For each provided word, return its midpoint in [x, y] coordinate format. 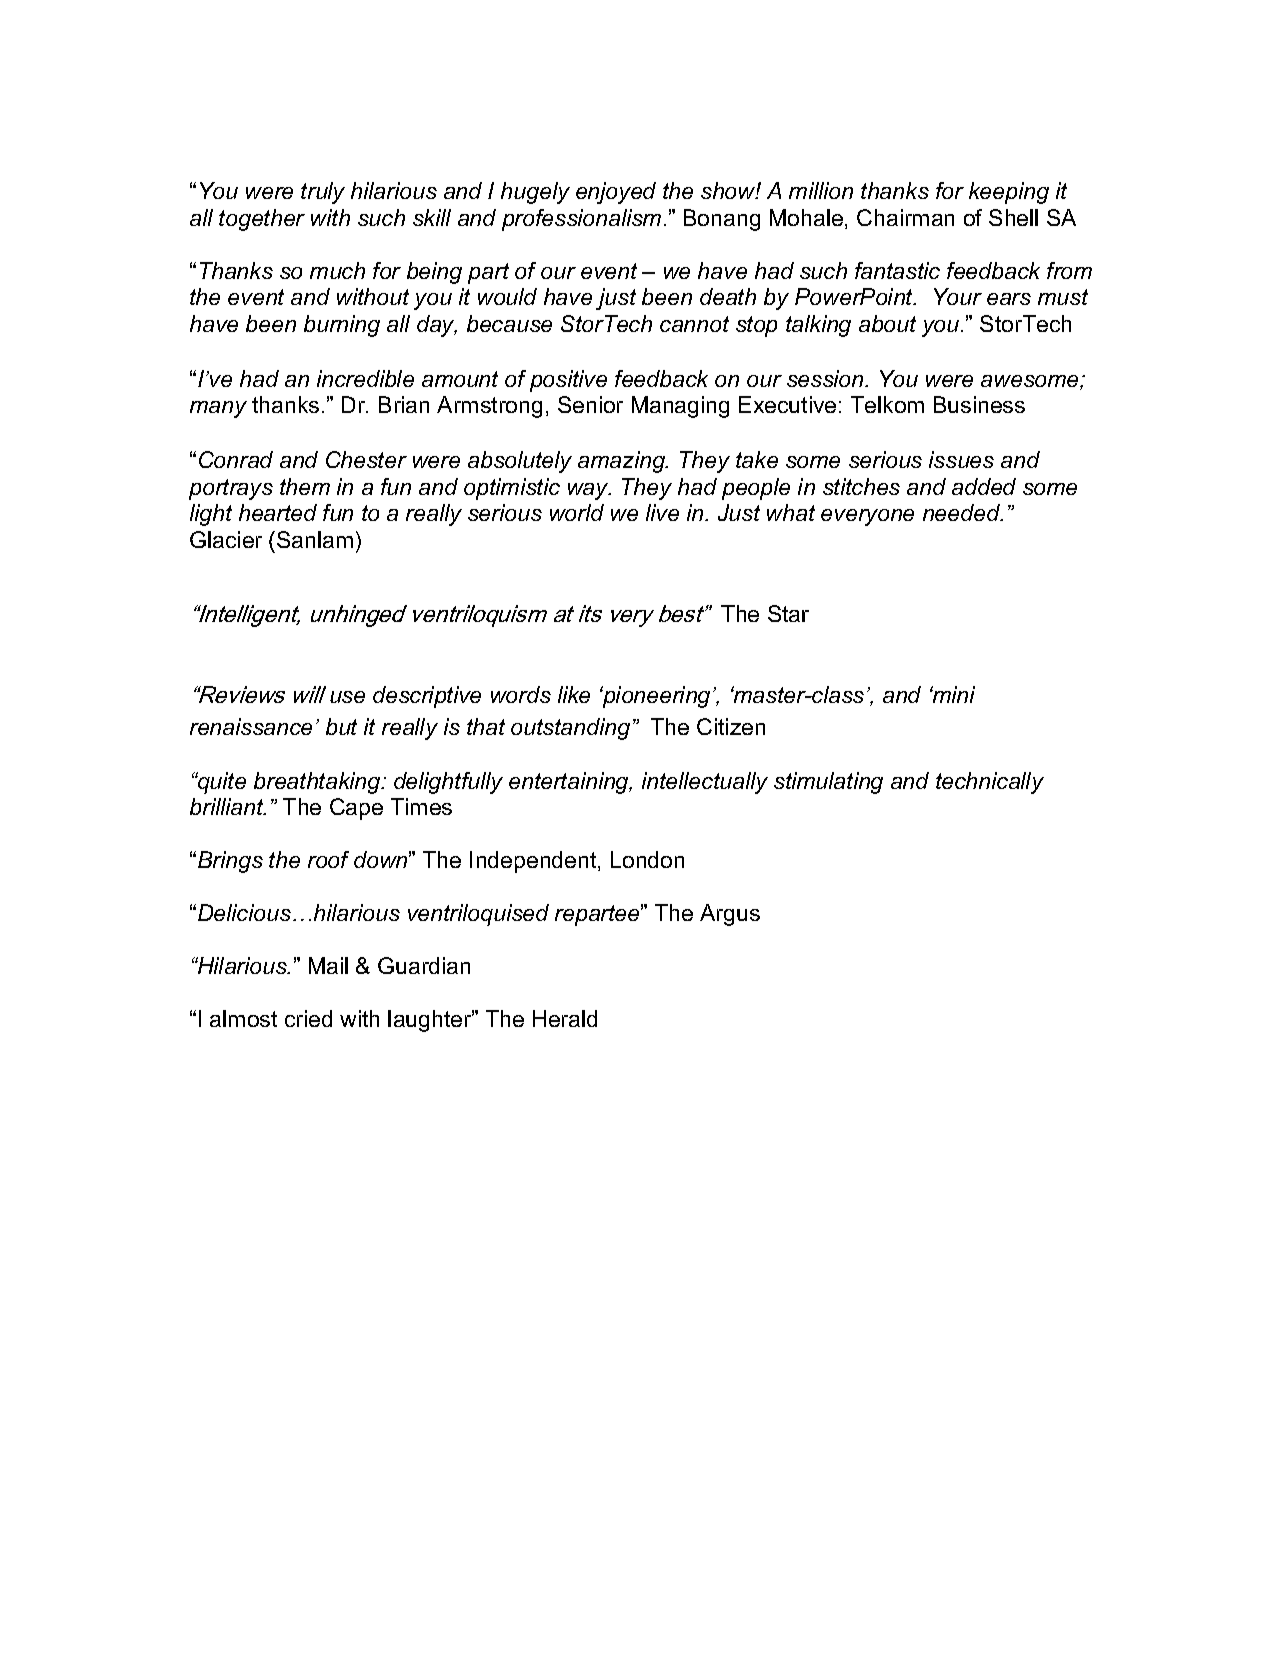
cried [308, 1018]
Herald [565, 1018]
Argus [730, 915]
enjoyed [616, 193]
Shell [1013, 217]
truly [323, 193]
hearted [278, 512]
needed [963, 512]
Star [788, 613]
